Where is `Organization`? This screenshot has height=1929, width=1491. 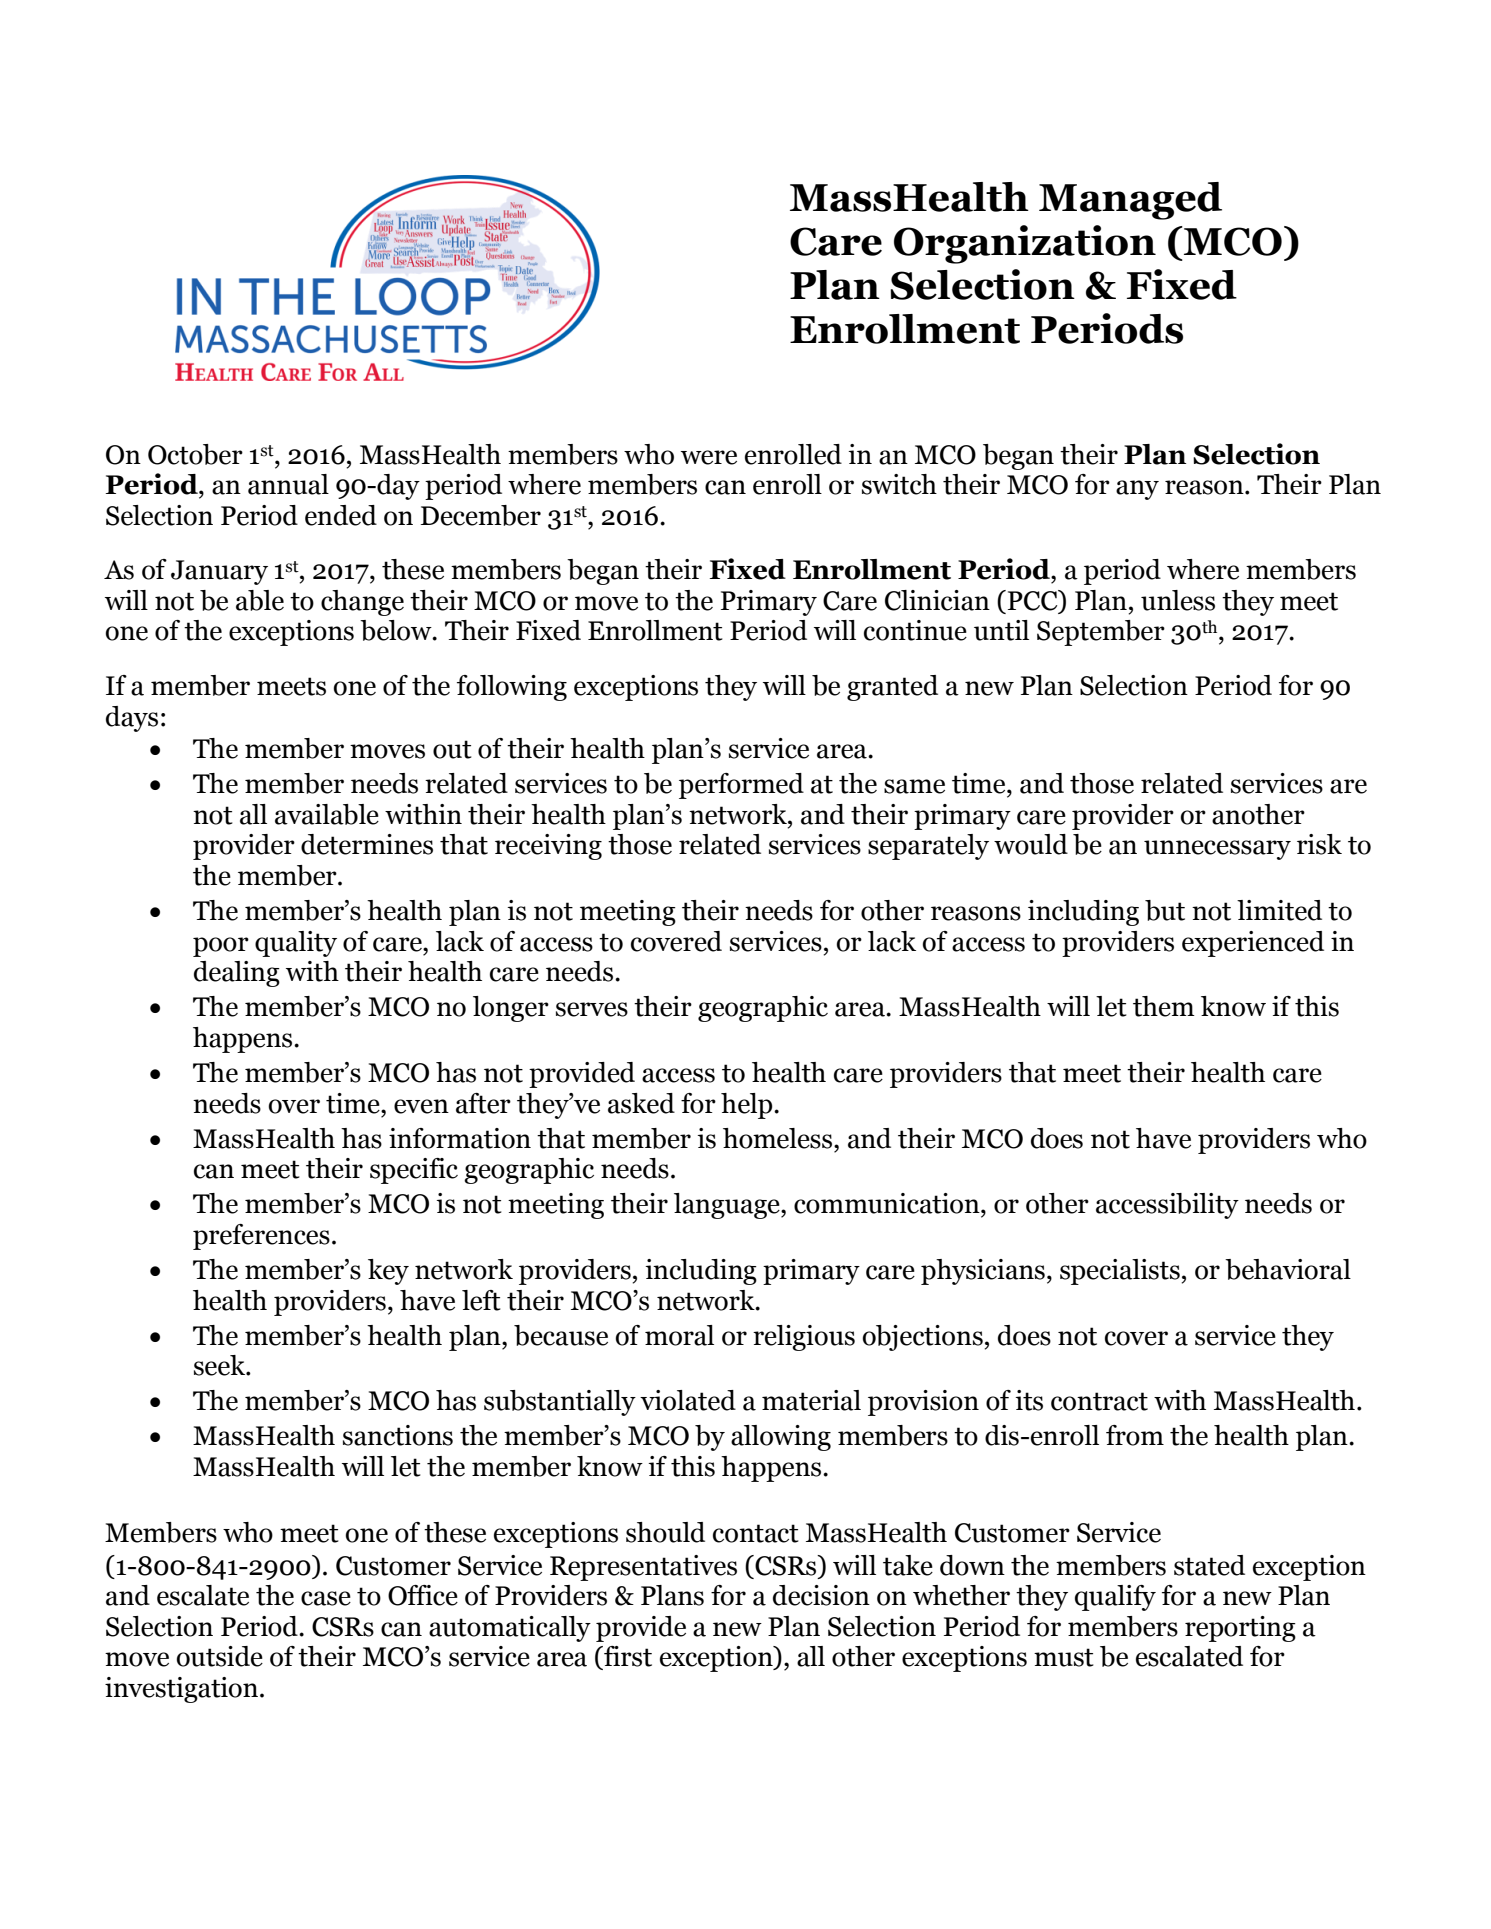
Organization is located at coordinates (1025, 244).
